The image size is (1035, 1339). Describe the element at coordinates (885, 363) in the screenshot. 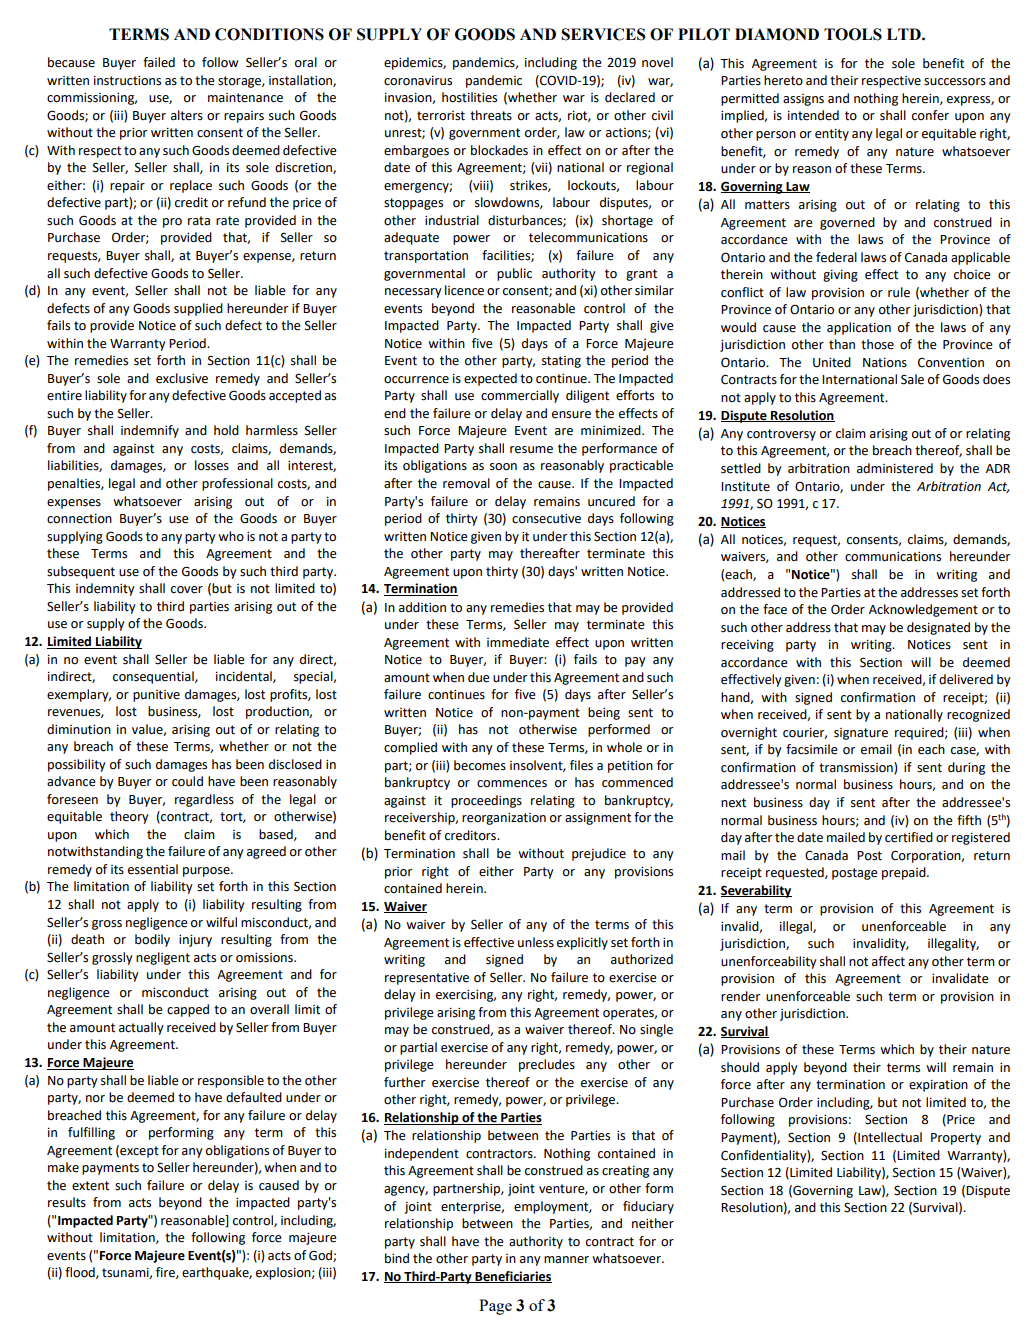

I see `Nations` at that location.
